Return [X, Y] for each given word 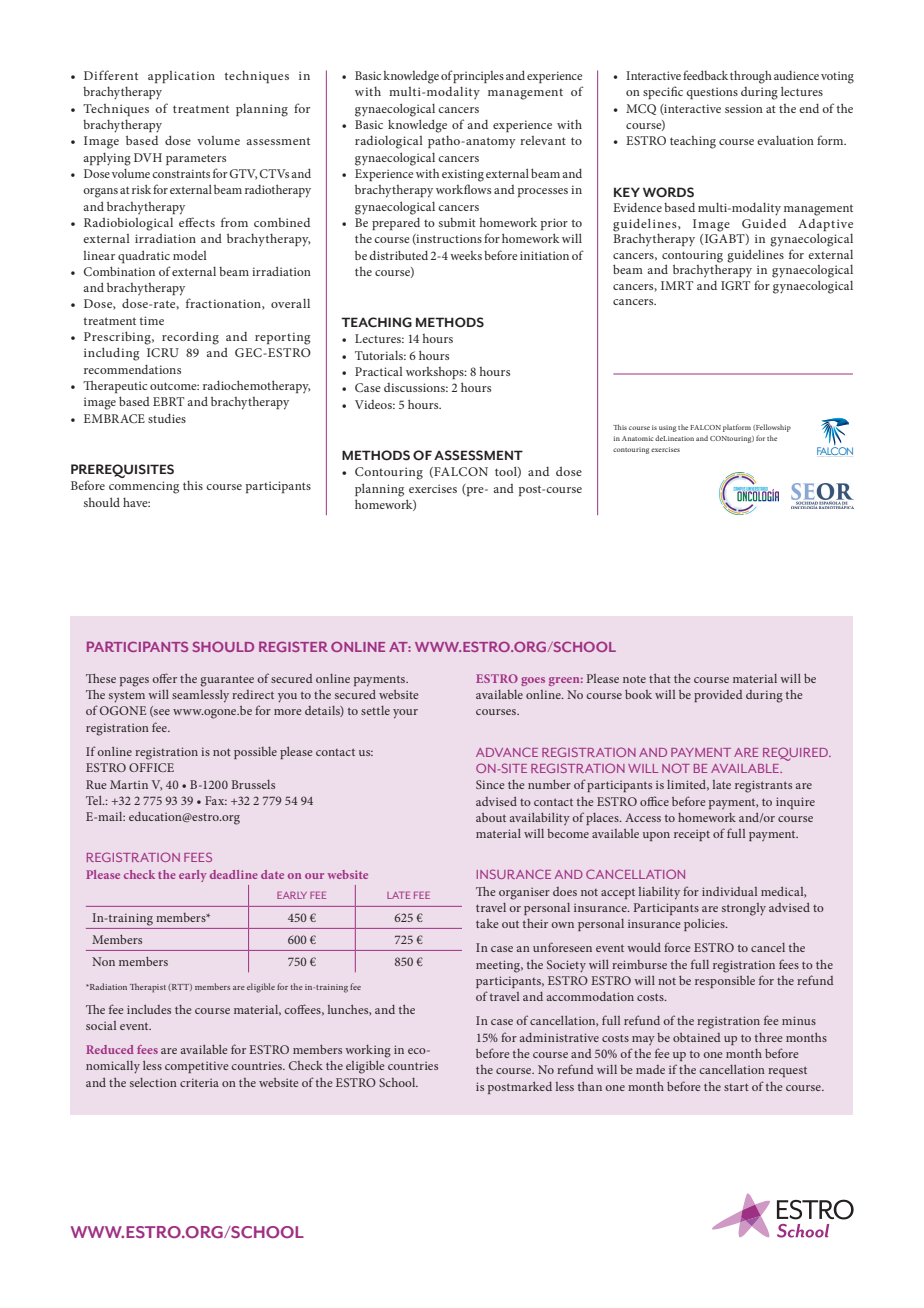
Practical [379, 371]
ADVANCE [507, 752]
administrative [559, 1037]
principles [478, 77]
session [744, 108]
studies [167, 418]
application [181, 77]
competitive [197, 1067]
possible [255, 753]
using [667, 428]
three [769, 1037]
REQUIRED [796, 754]
